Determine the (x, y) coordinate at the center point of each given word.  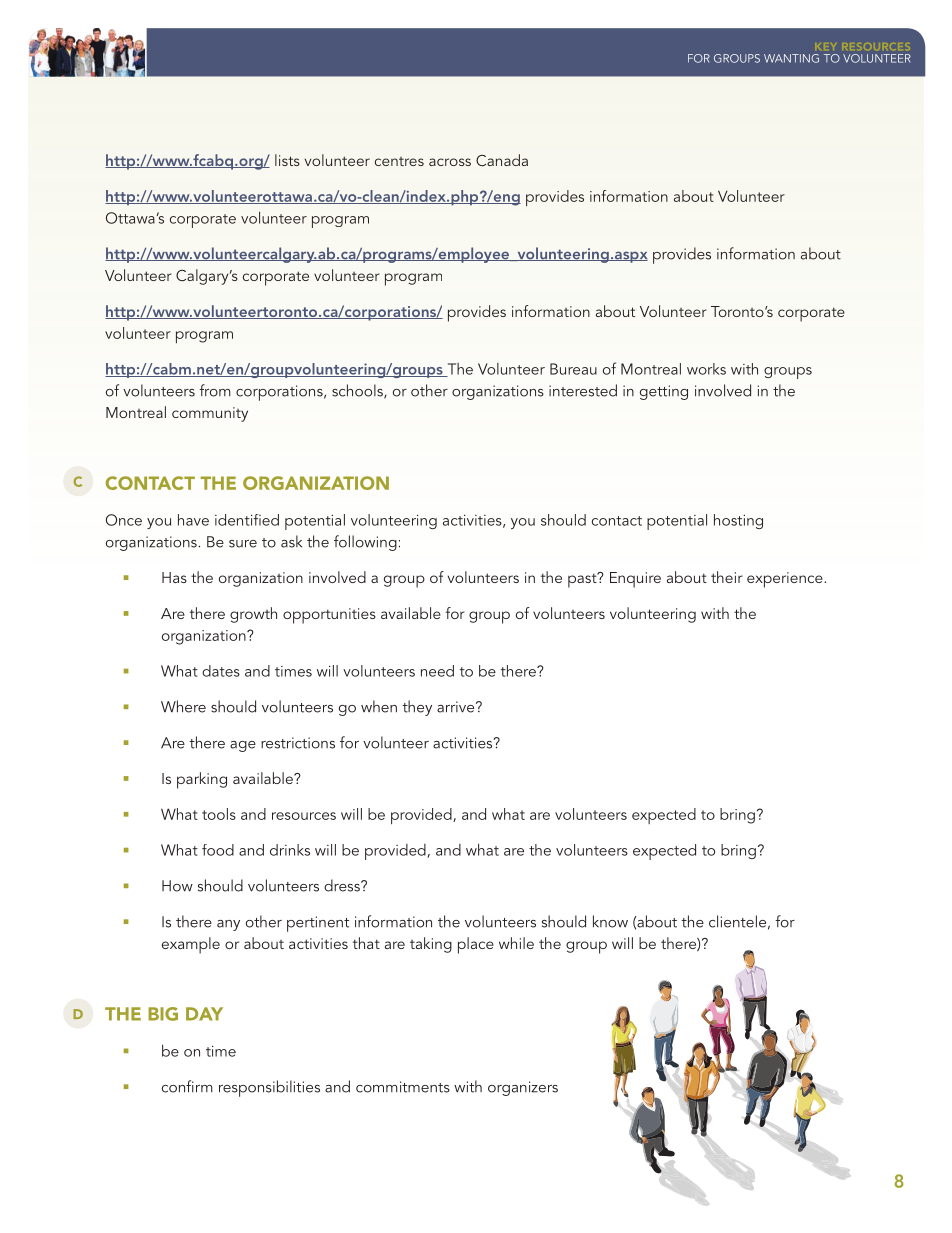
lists (287, 160)
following (365, 543)
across (450, 162)
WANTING (791, 58)
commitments (403, 1087)
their (727, 577)
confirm (187, 1086)
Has (174, 577)
